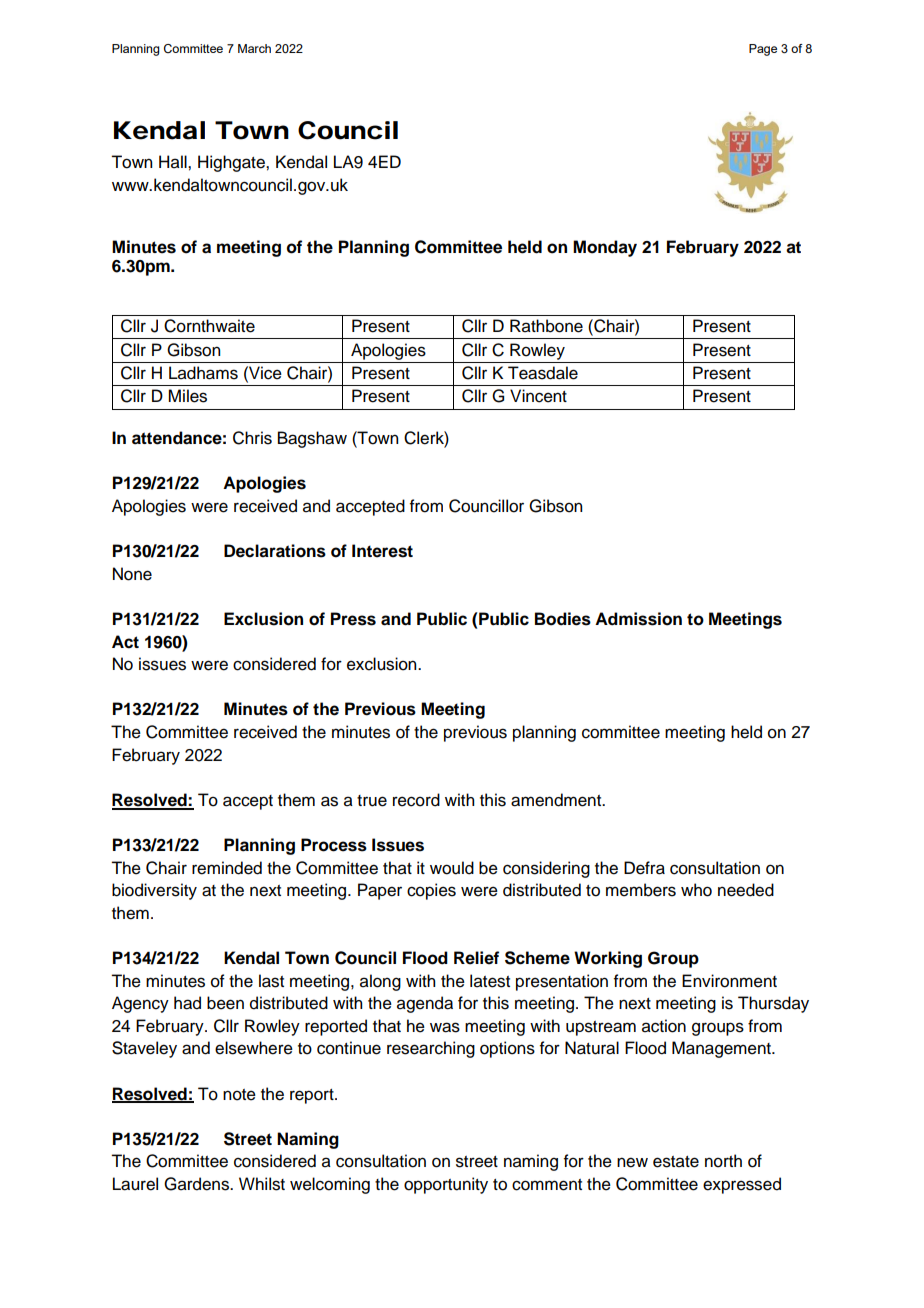 The image size is (924, 1308). What do you see at coordinates (132, 574) in the image?
I see `None` at bounding box center [132, 574].
